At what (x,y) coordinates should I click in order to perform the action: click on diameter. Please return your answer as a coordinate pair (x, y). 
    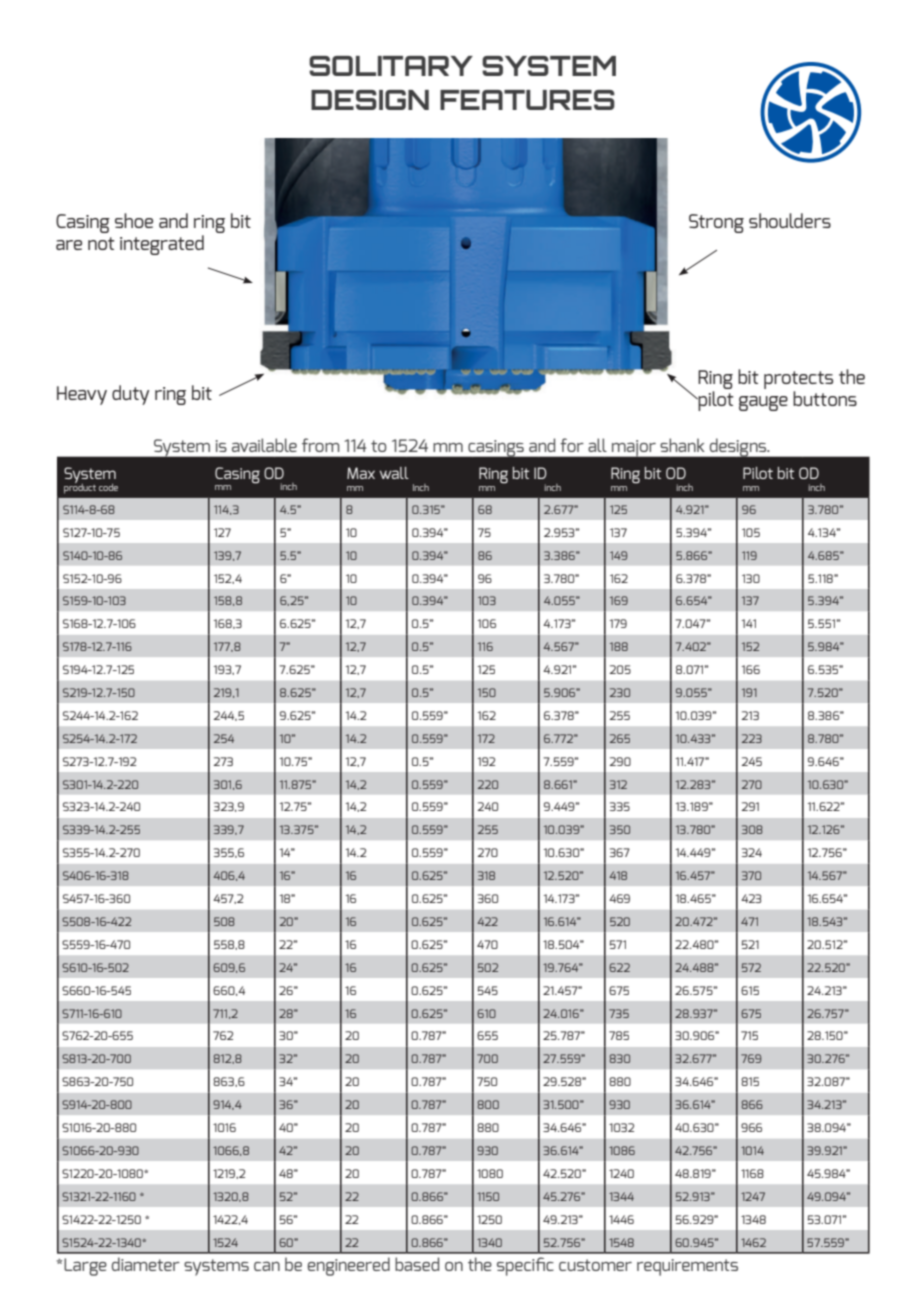
    Looking at the image, I should click on (146, 1264).
